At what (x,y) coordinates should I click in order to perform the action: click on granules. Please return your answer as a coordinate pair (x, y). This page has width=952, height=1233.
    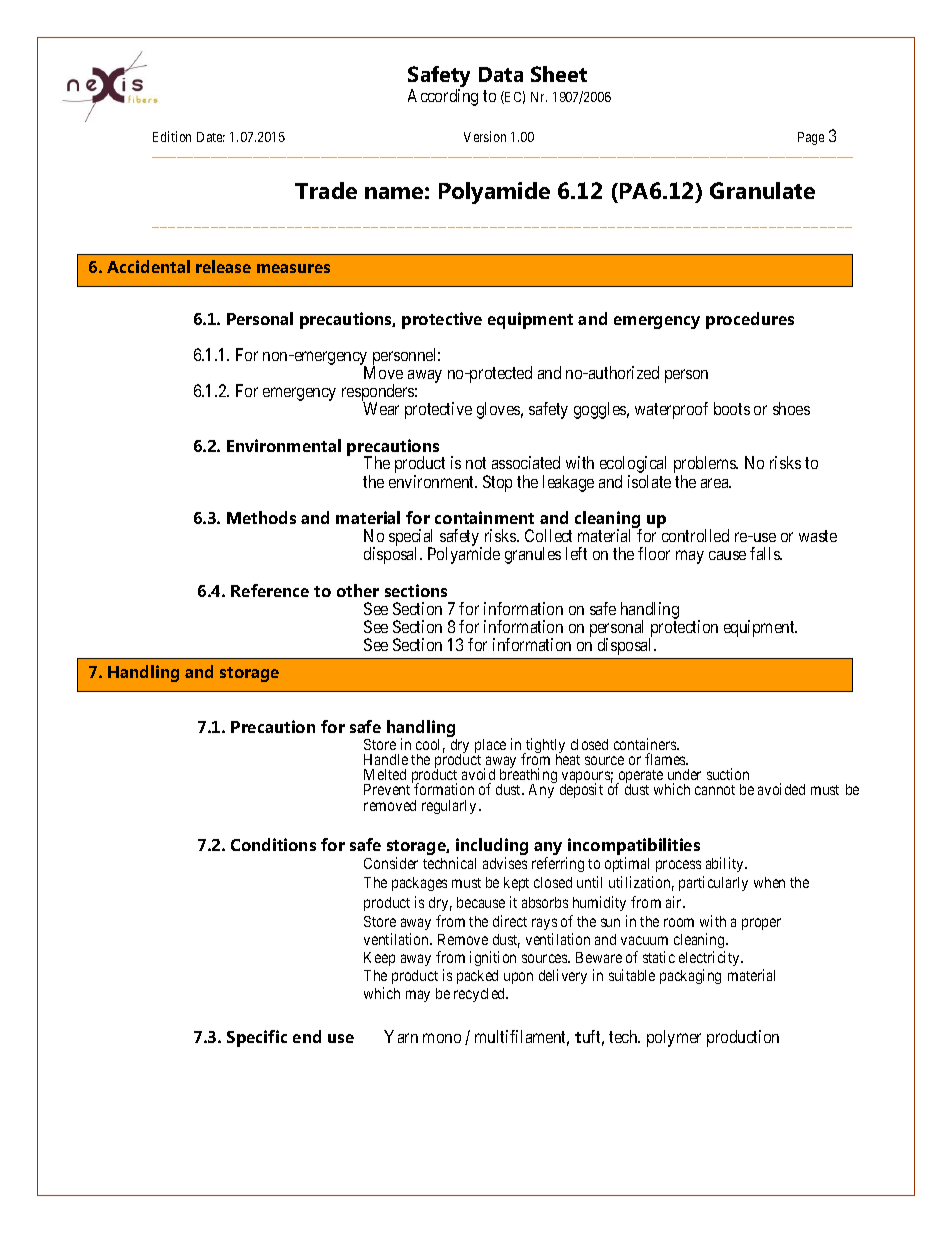
    Looking at the image, I should click on (533, 555).
